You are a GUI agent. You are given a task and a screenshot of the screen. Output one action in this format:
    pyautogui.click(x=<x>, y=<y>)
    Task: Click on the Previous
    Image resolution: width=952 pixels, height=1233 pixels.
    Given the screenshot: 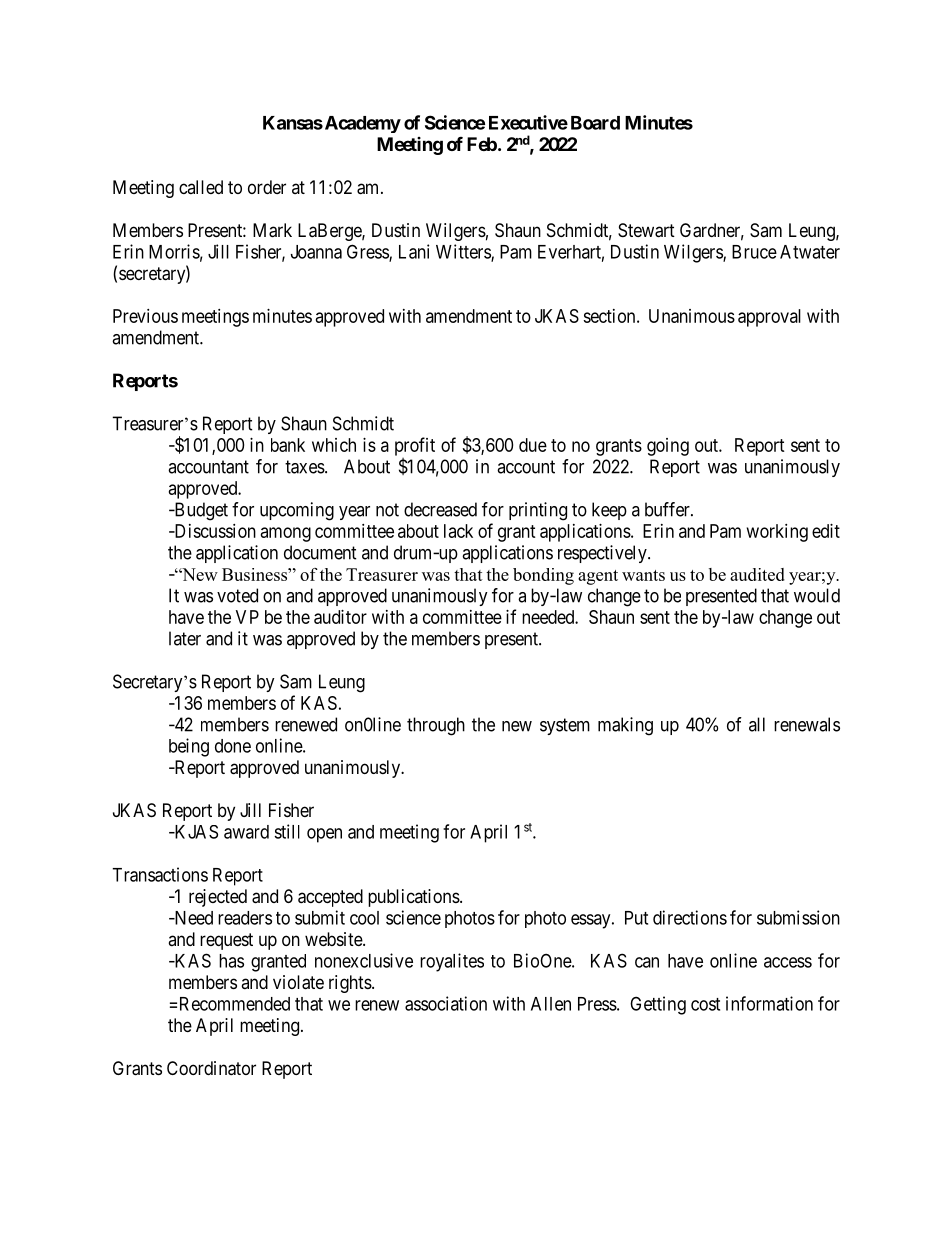 What is the action you would take?
    pyautogui.click(x=145, y=316)
